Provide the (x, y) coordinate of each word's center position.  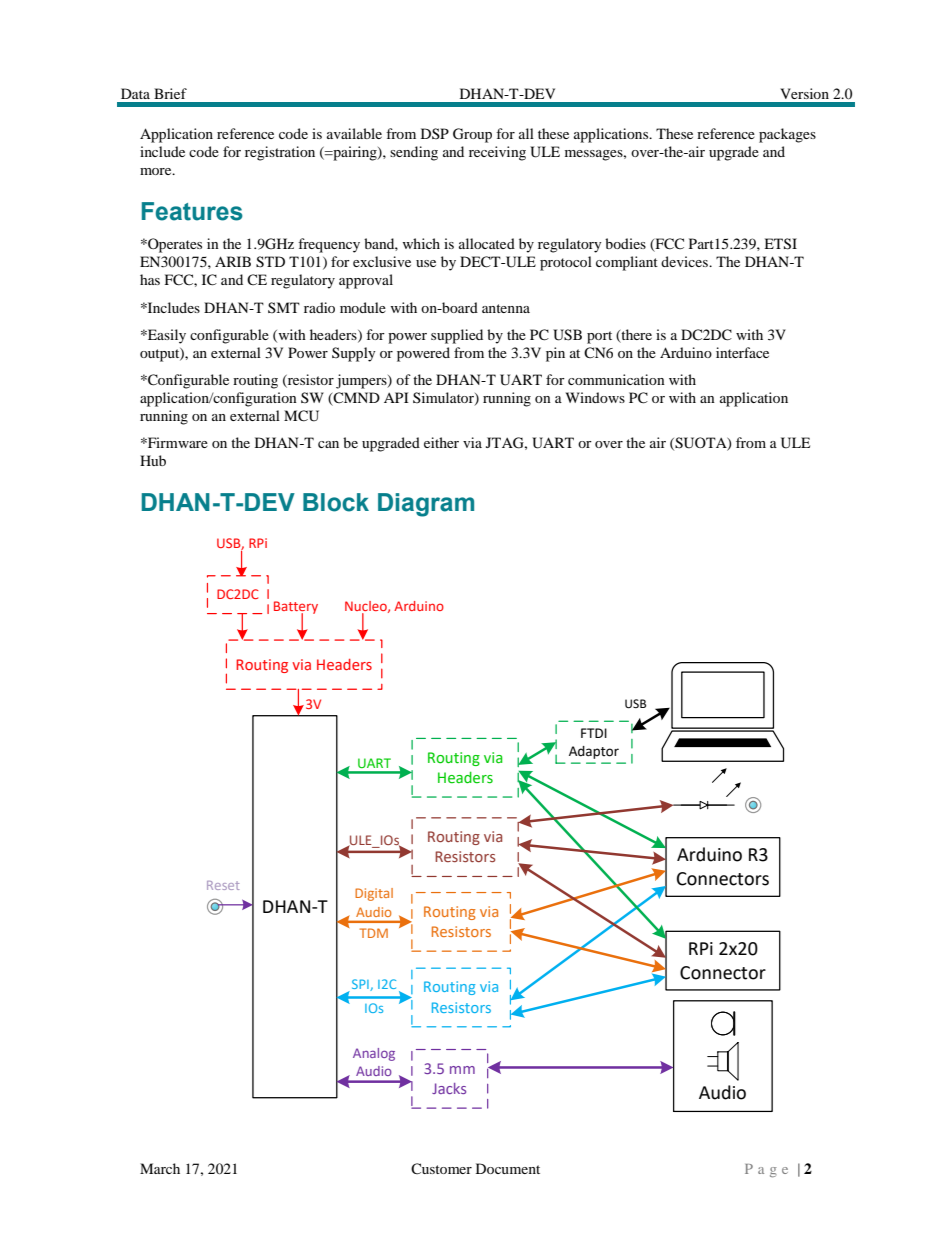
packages (787, 135)
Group (472, 135)
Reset (223, 885)
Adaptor (594, 752)
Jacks (449, 1088)
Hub (153, 460)
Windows (595, 397)
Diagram (426, 505)
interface (742, 352)
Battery (296, 608)
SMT (284, 307)
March (160, 1168)
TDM (374, 933)
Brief (170, 93)
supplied (457, 336)
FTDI (594, 733)
